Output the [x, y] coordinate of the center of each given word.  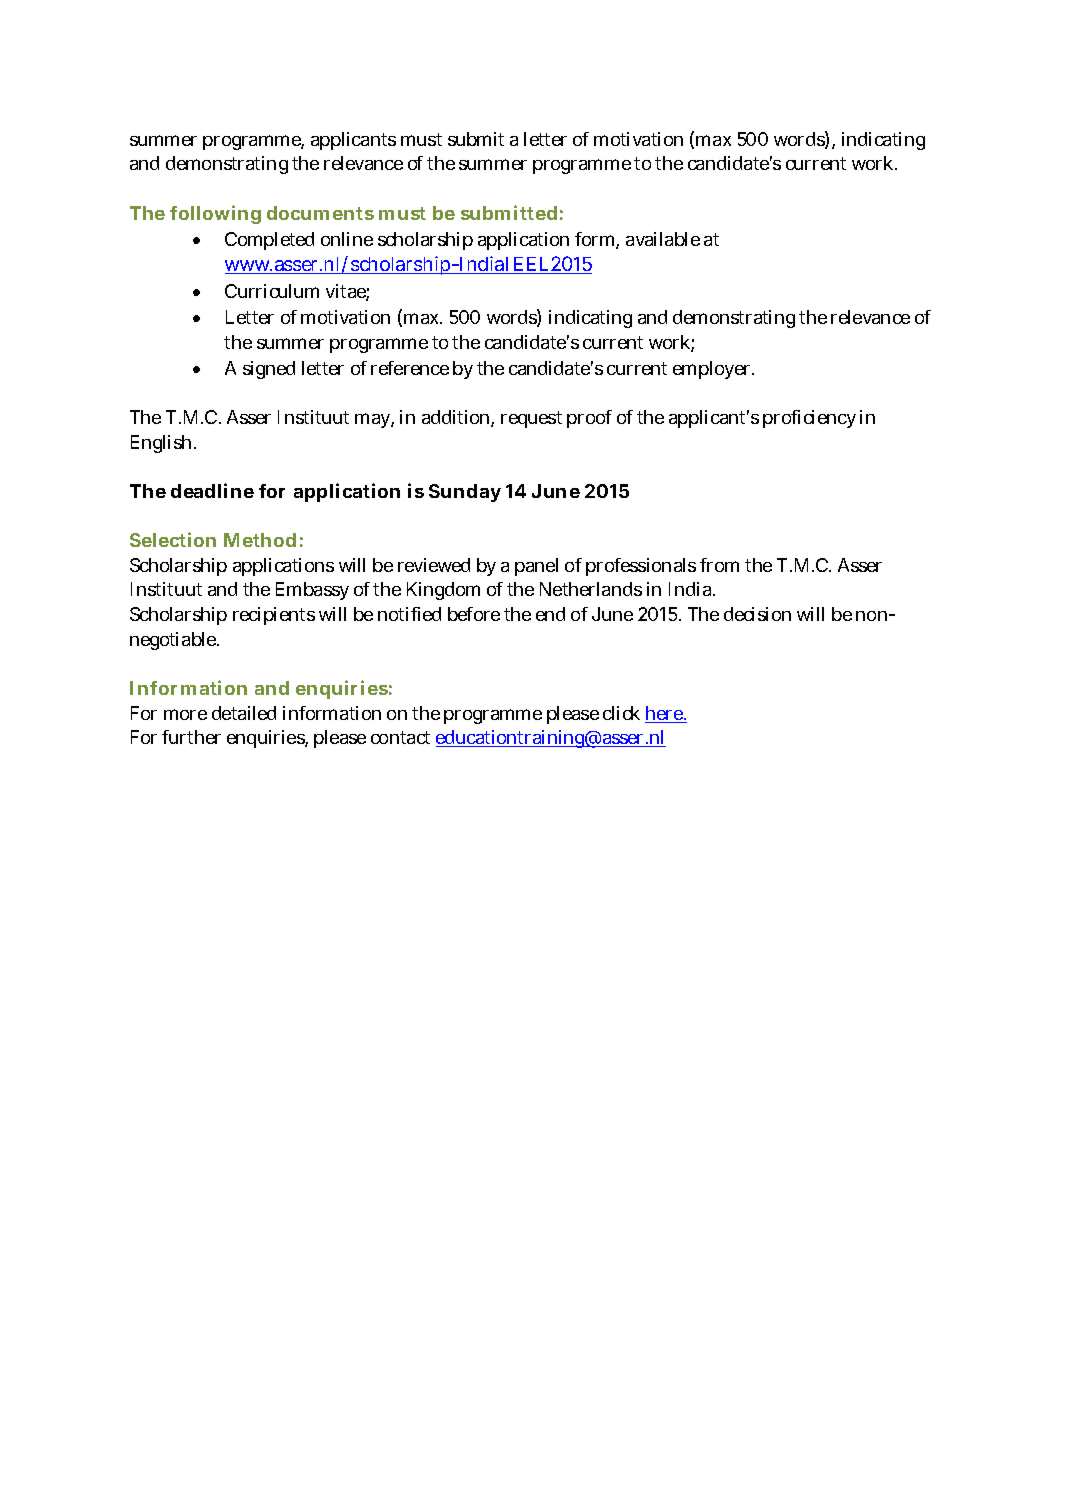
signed [269, 370]
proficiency [809, 419]
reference [410, 368]
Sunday [465, 493]
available [663, 239]
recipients [274, 616]
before [474, 614]
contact [400, 737]
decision [757, 614]
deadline [212, 490]
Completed [269, 241]
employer [713, 370]
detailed [244, 713]
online [347, 239]
